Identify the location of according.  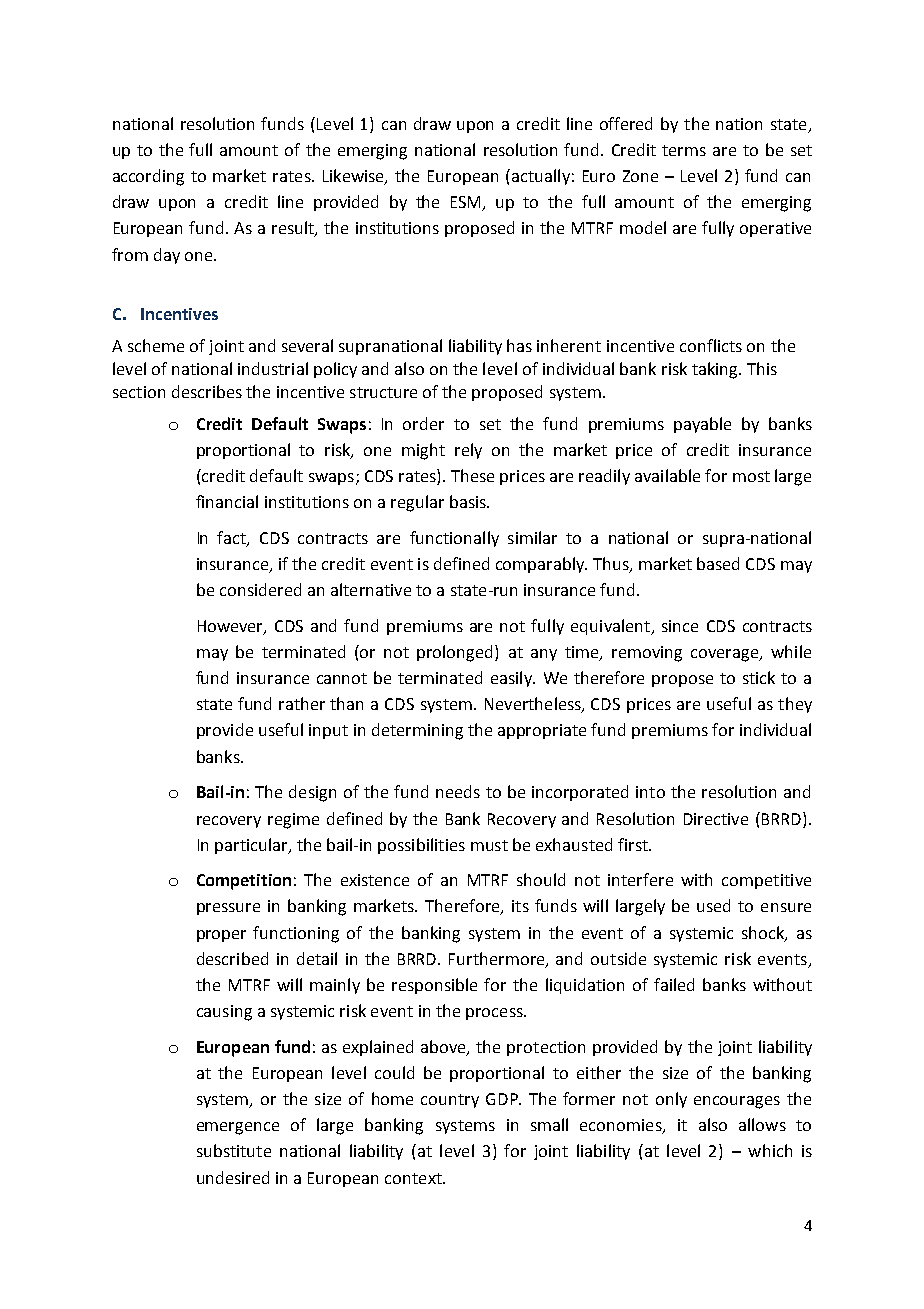
(148, 177).
